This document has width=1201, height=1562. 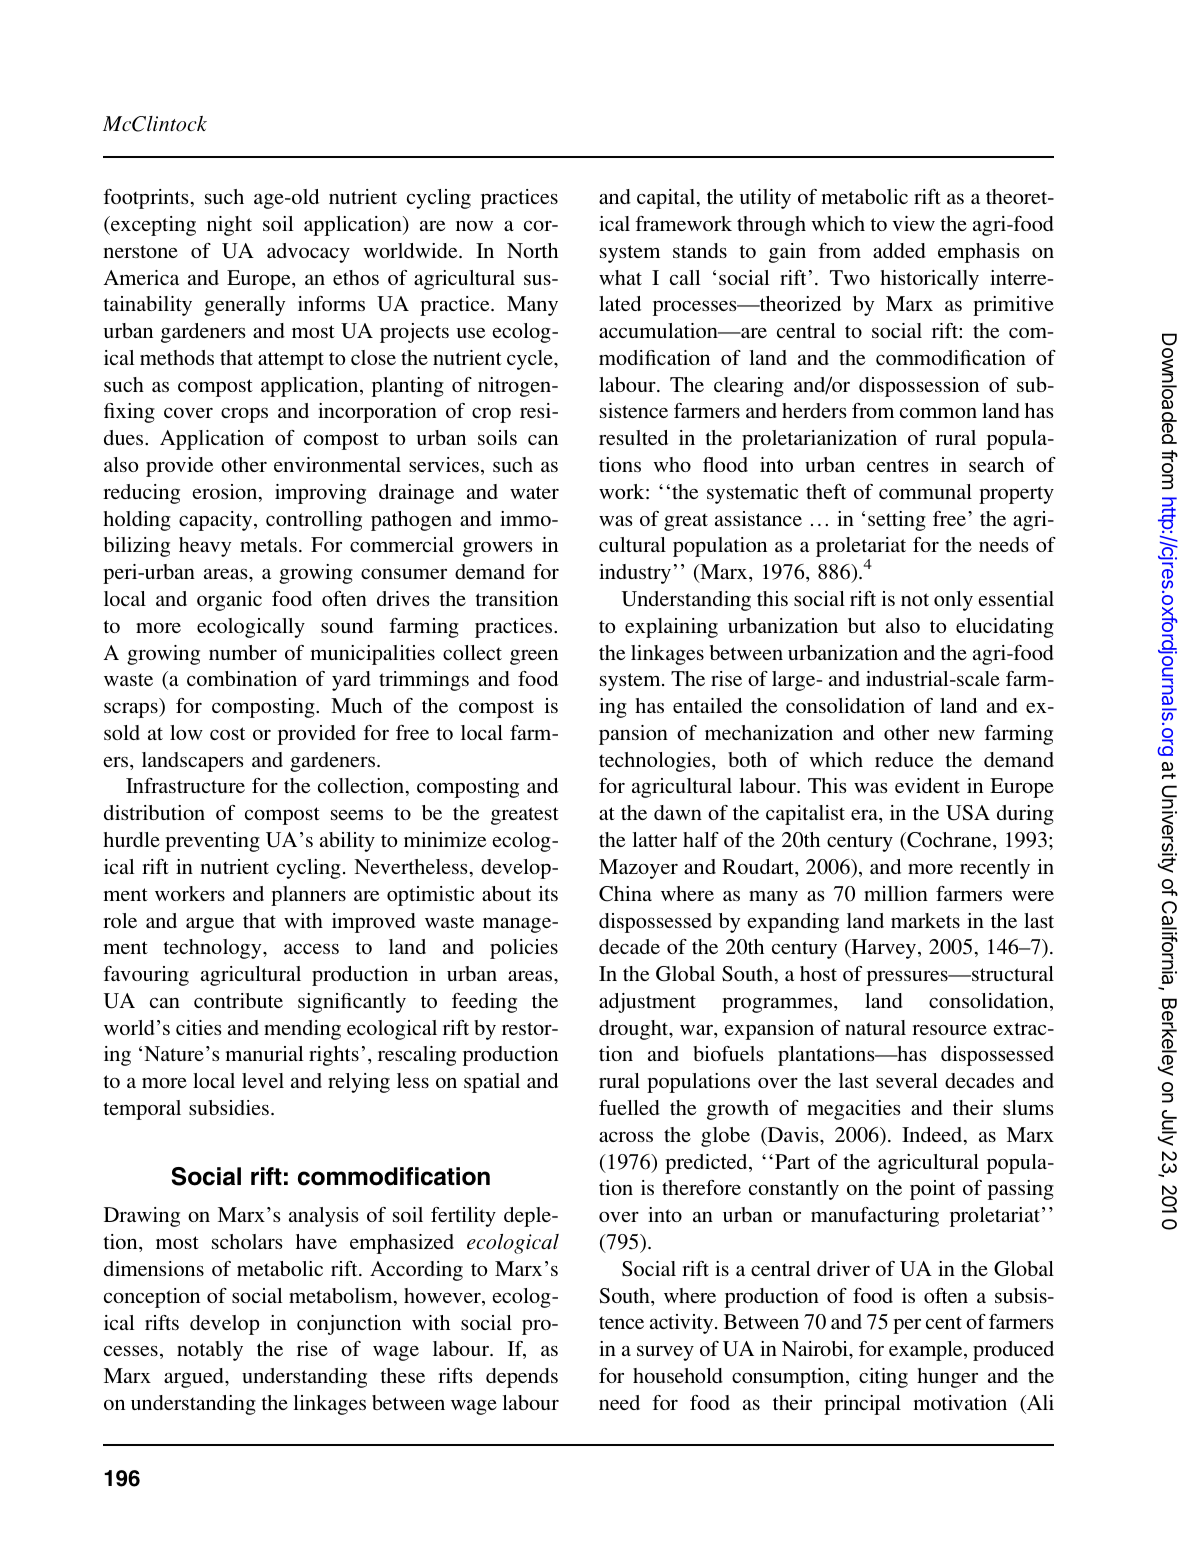 What do you see at coordinates (897, 521) in the document?
I see `setting` at bounding box center [897, 521].
